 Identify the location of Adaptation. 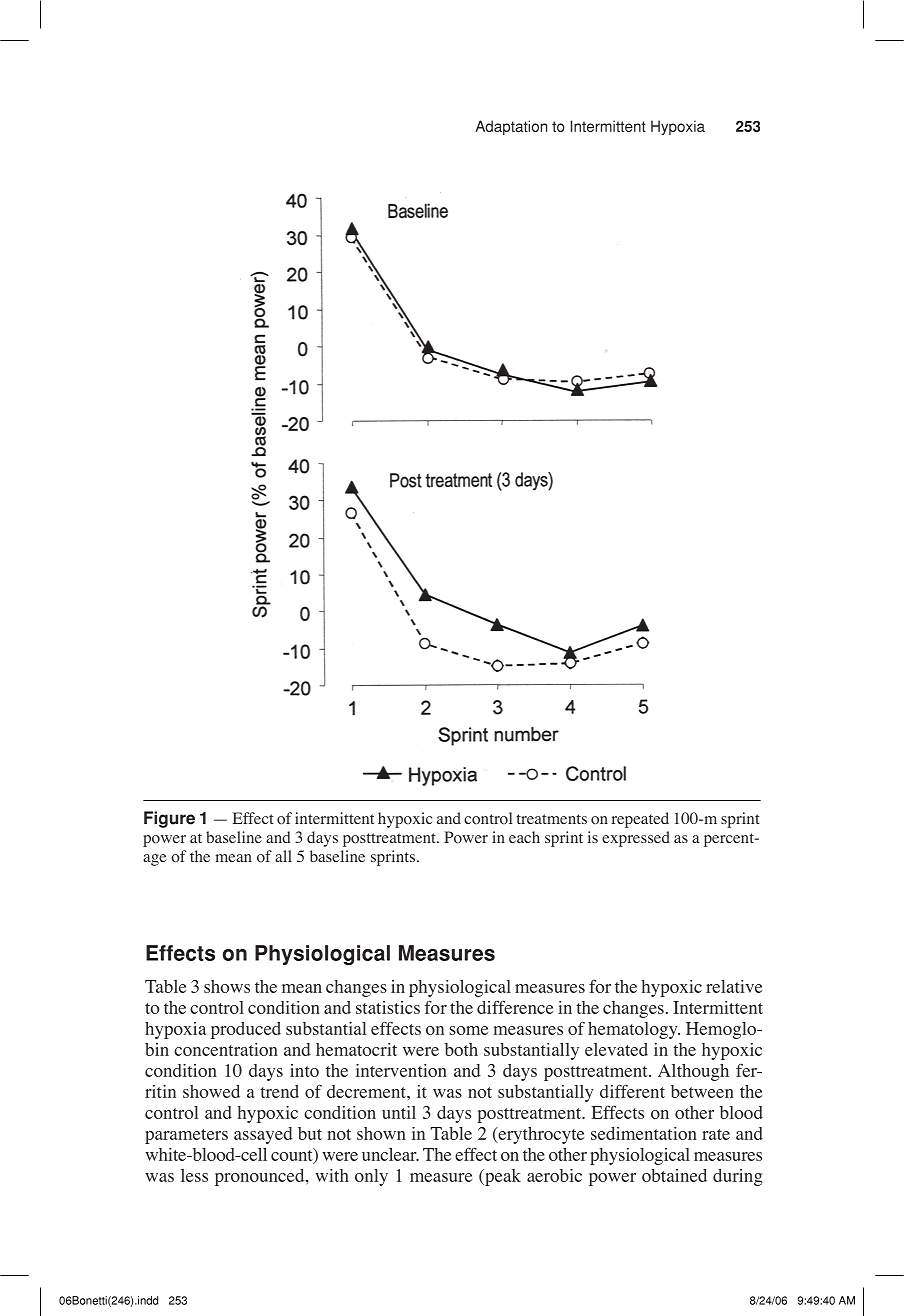
(511, 127).
